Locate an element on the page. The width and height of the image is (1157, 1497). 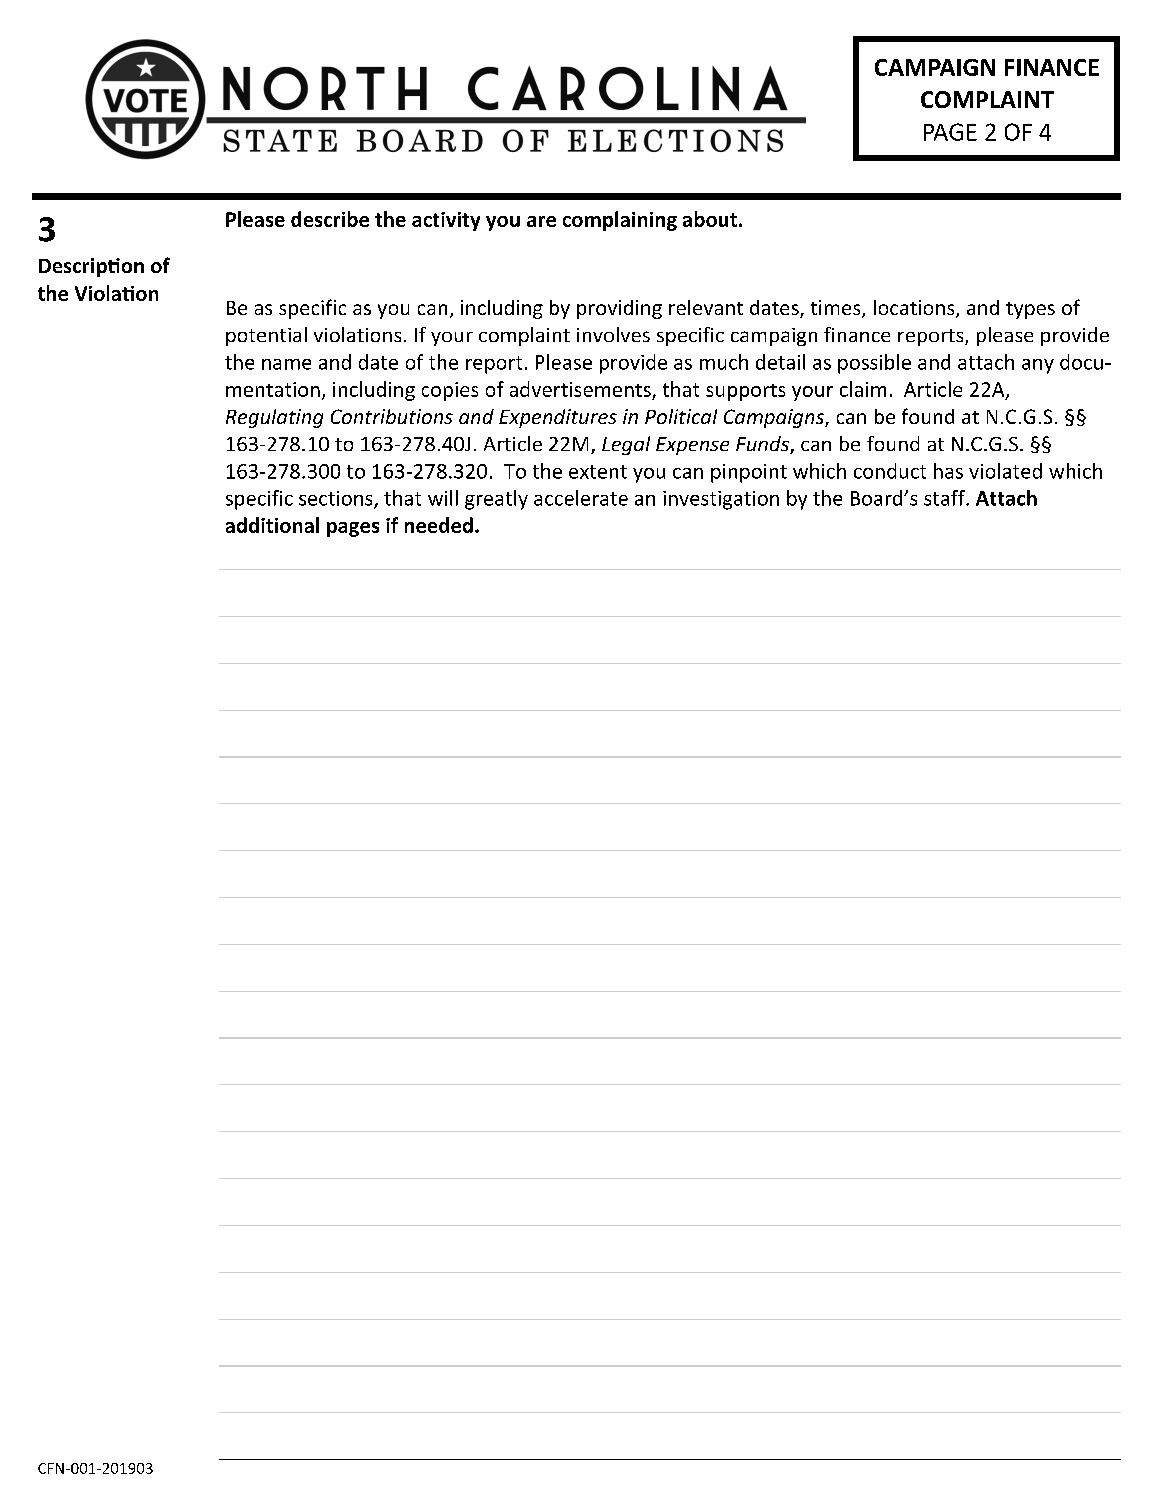
additional is located at coordinates (272, 525).
